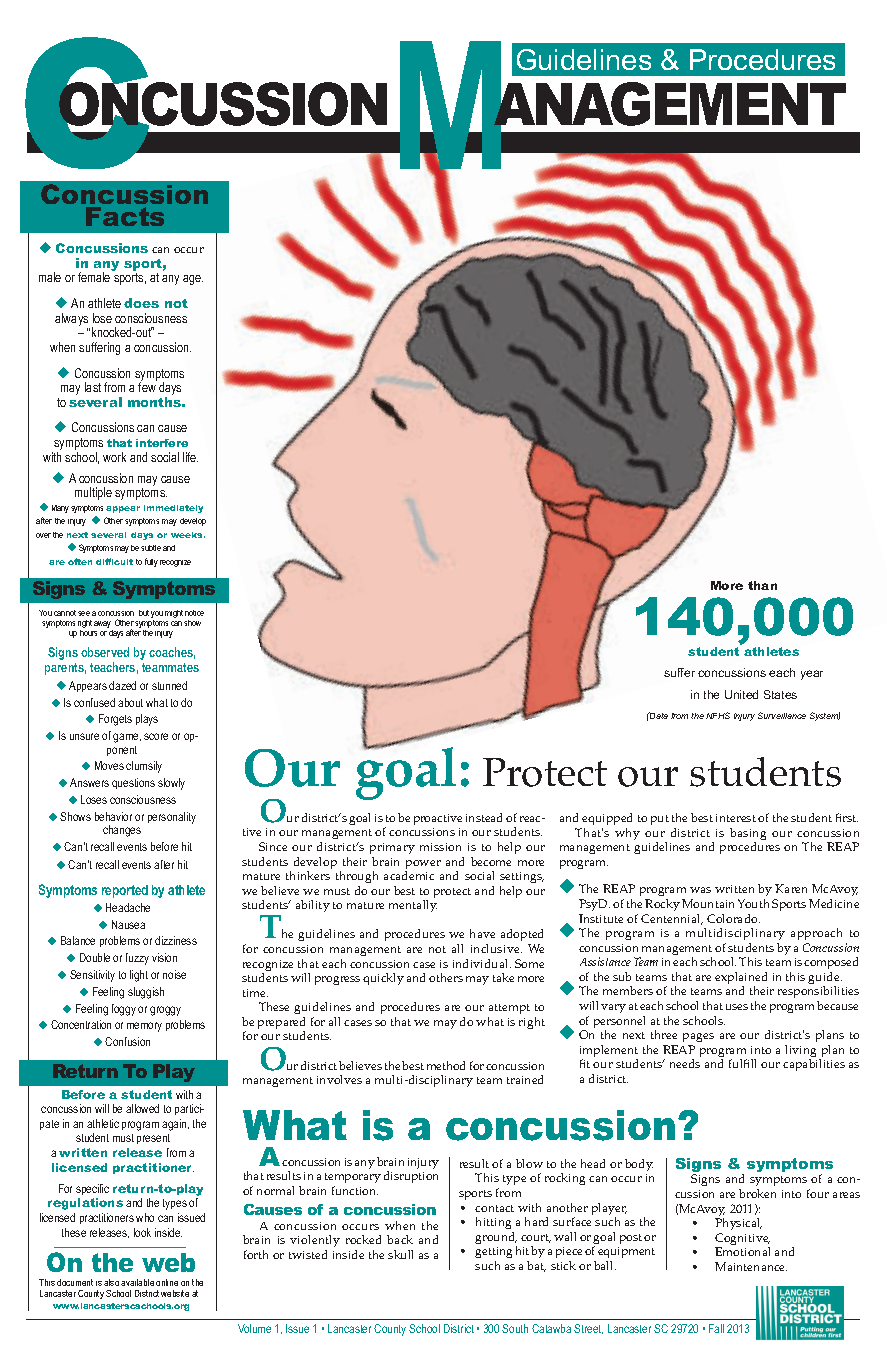 The width and height of the screenshot is (887, 1372). Describe the element at coordinates (484, 817) in the screenshot. I see `instead` at that location.
